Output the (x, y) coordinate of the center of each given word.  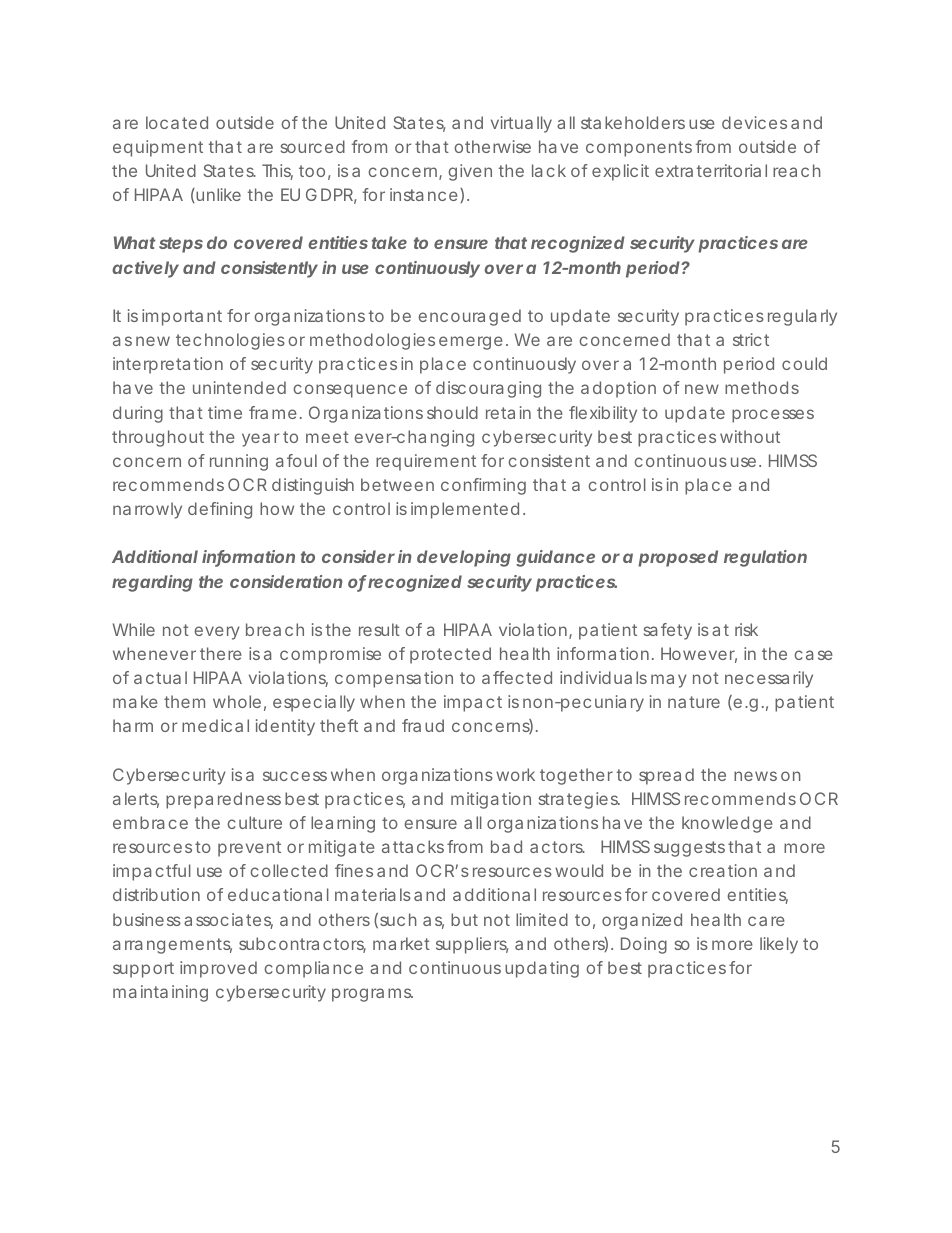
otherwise (492, 146)
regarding (152, 583)
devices (754, 122)
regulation (765, 558)
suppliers (472, 945)
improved (218, 969)
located (177, 122)
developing (464, 558)
